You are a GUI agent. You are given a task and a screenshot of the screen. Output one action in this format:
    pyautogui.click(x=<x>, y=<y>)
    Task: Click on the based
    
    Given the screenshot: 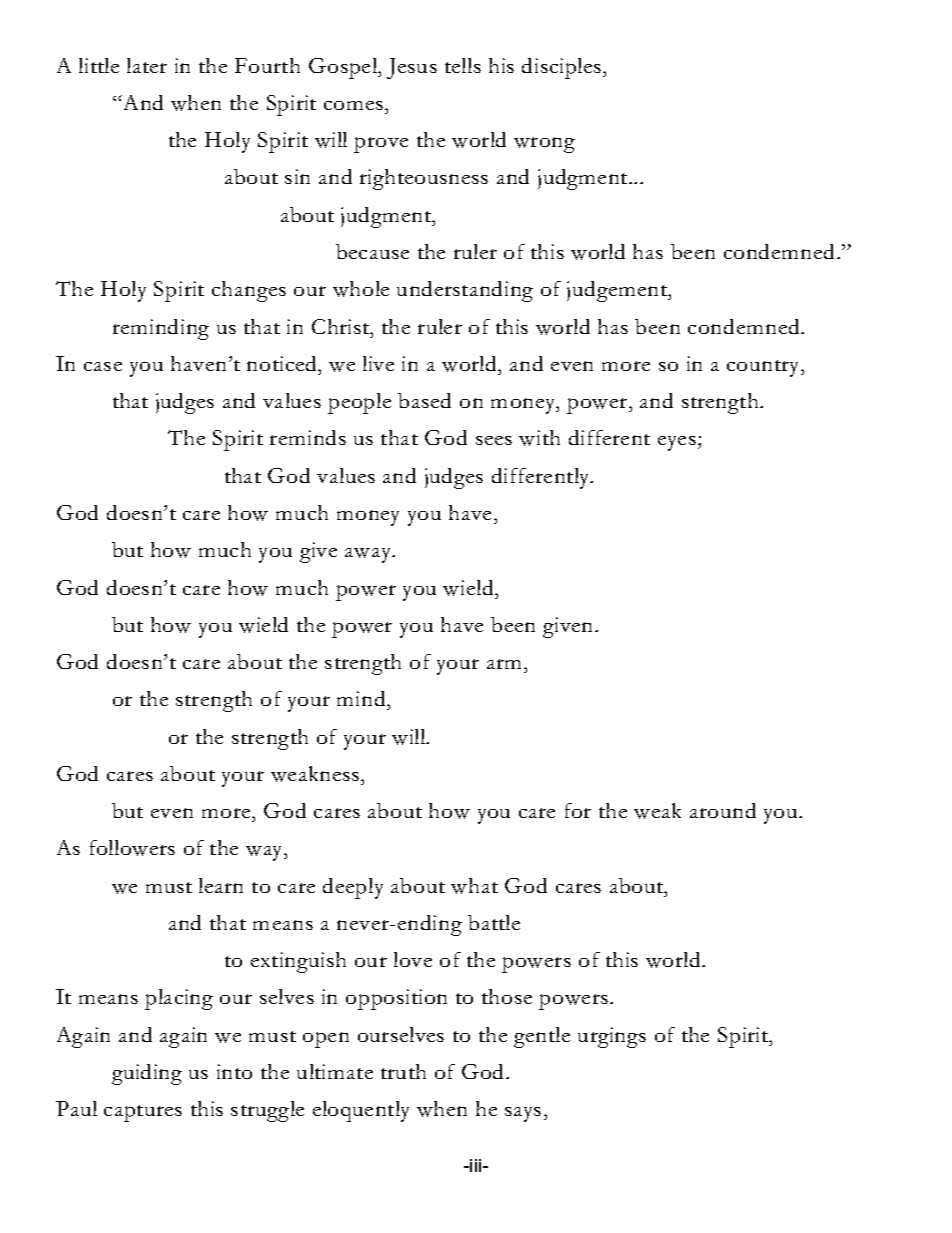 What is the action you would take?
    pyautogui.click(x=424, y=400)
